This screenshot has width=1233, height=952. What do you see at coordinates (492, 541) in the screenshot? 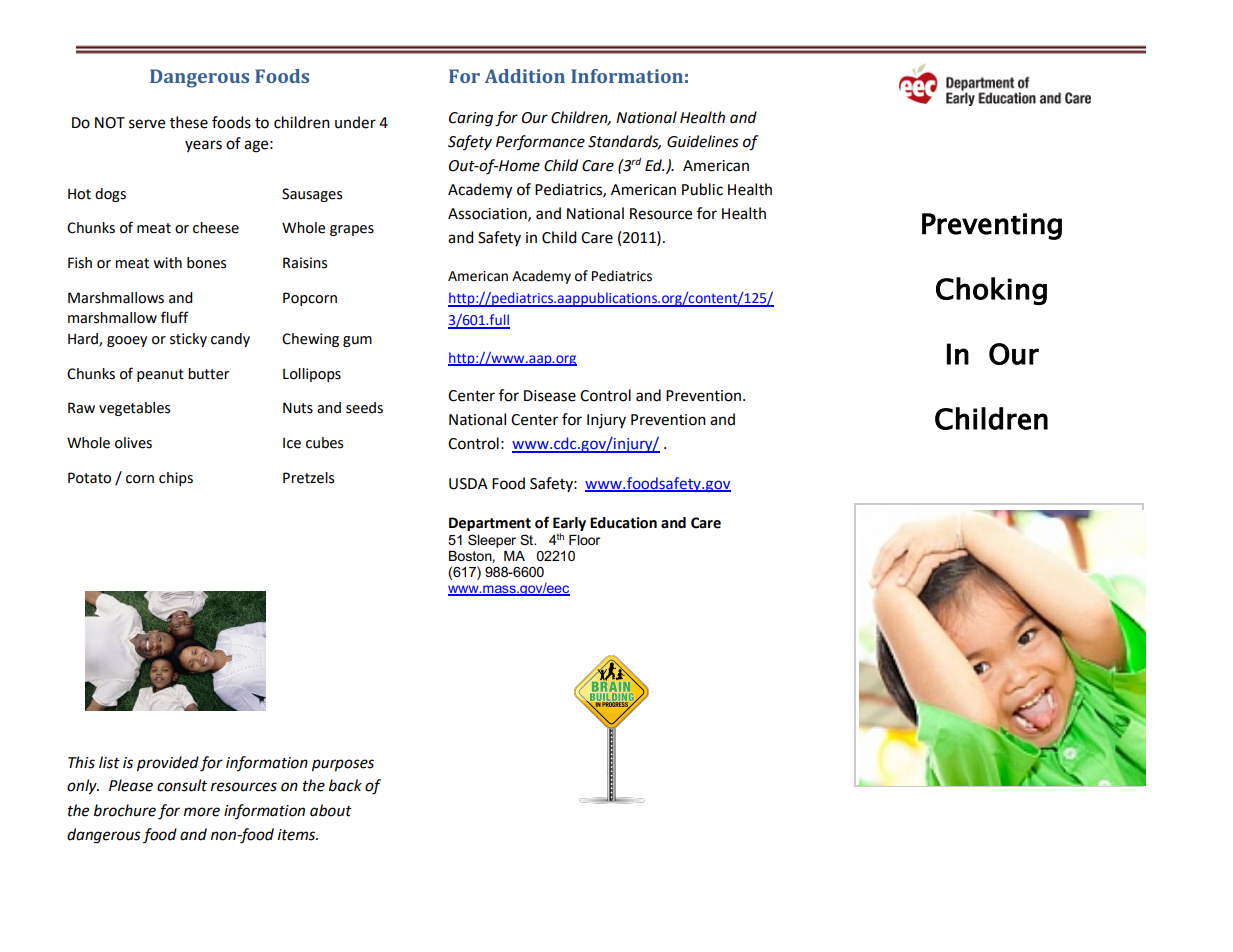
I see `Sleeper` at bounding box center [492, 541].
